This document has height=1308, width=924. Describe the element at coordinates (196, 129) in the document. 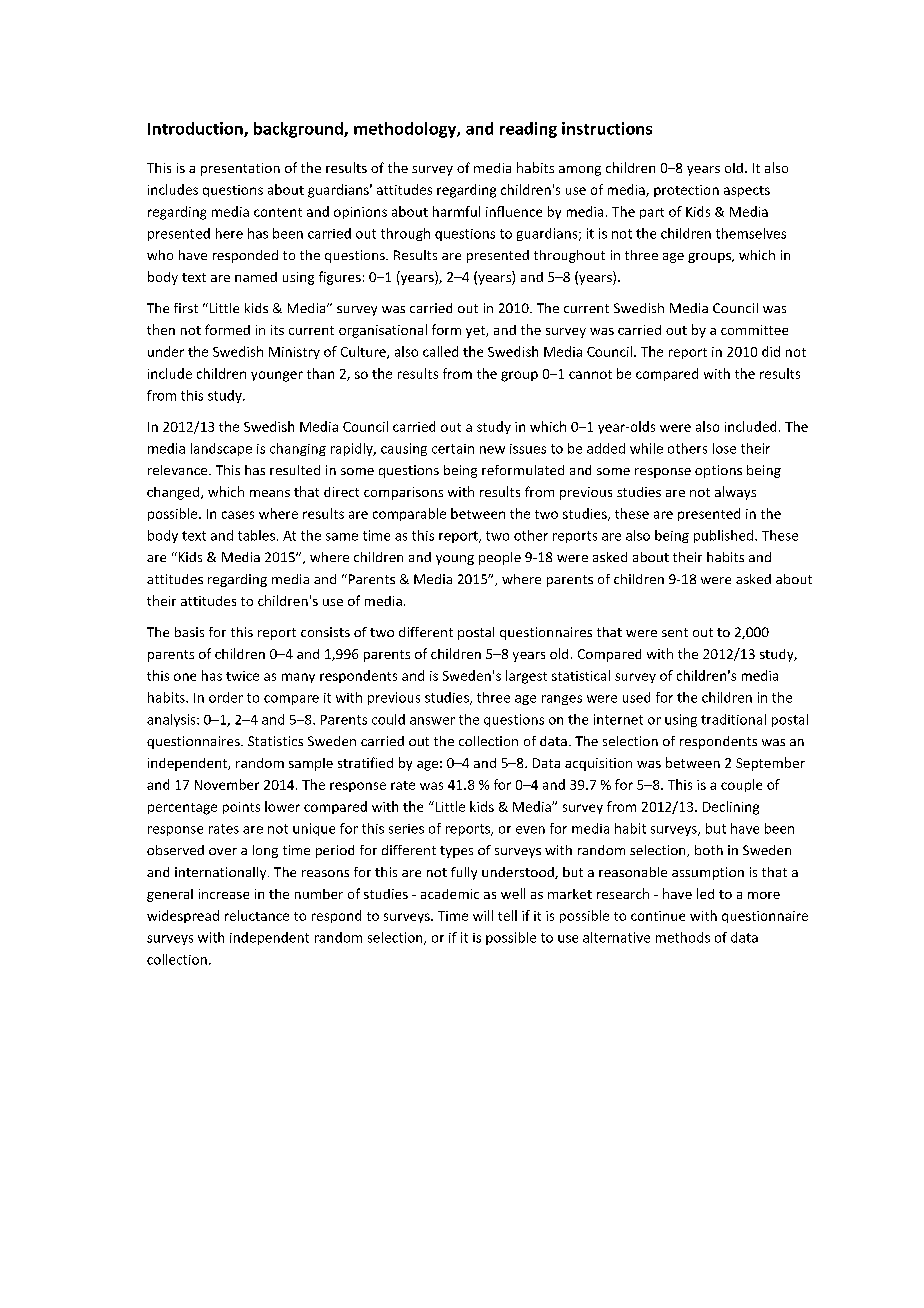

I see `Introduction` at that location.
